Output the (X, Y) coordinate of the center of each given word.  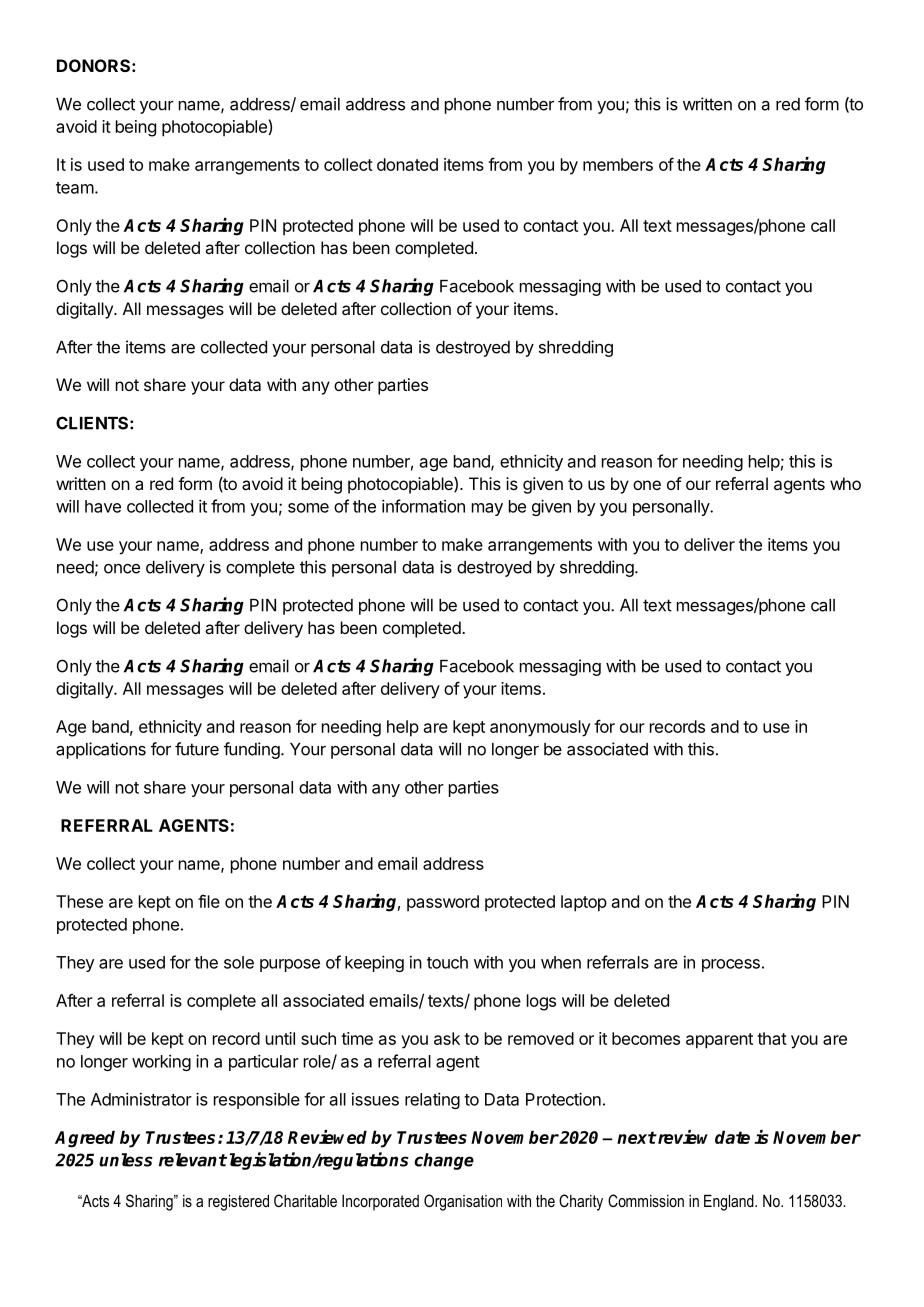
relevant (193, 1160)
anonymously (540, 728)
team (75, 188)
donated (407, 164)
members (618, 164)
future (197, 749)
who (845, 483)
